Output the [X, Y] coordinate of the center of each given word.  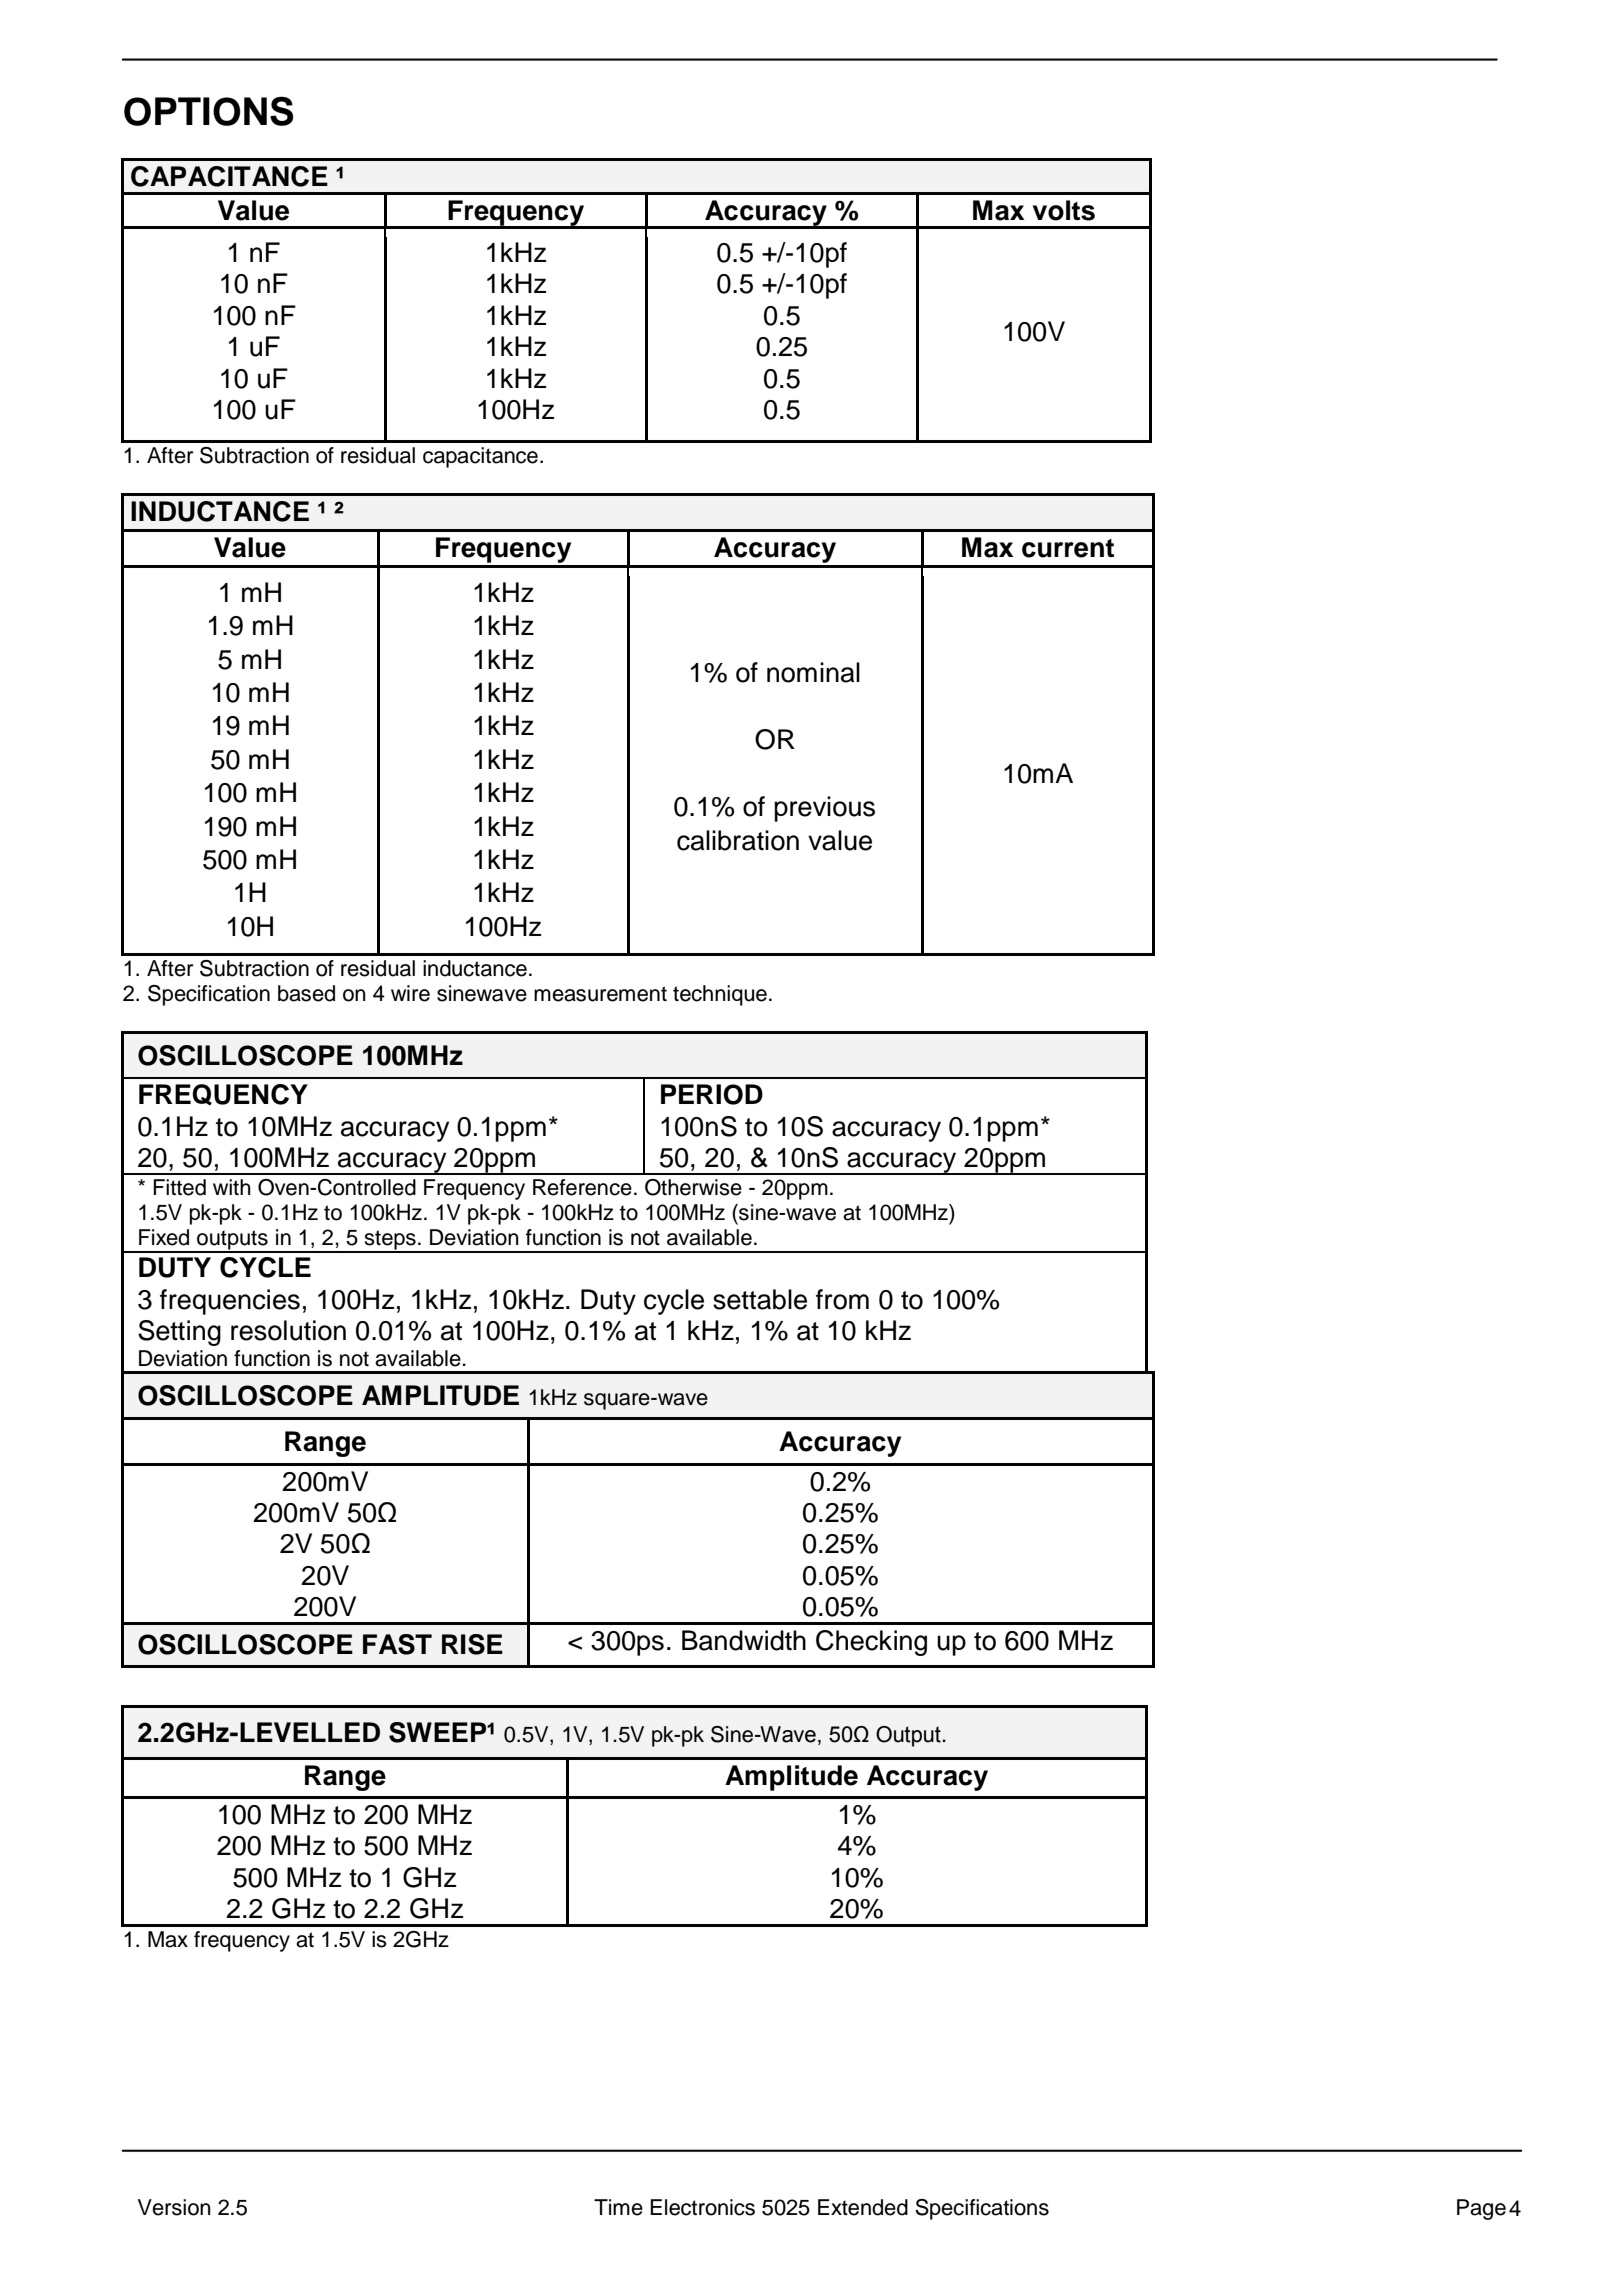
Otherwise [693, 1187]
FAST [397, 1644]
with [232, 1187]
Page [1481, 2209]
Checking [871, 1643]
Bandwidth [744, 1640]
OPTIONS [208, 111]
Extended [863, 2207]
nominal [813, 672]
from [842, 1299]
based [306, 993]
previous [824, 809]
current [1068, 548]
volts [1064, 210]
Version [174, 2207]
